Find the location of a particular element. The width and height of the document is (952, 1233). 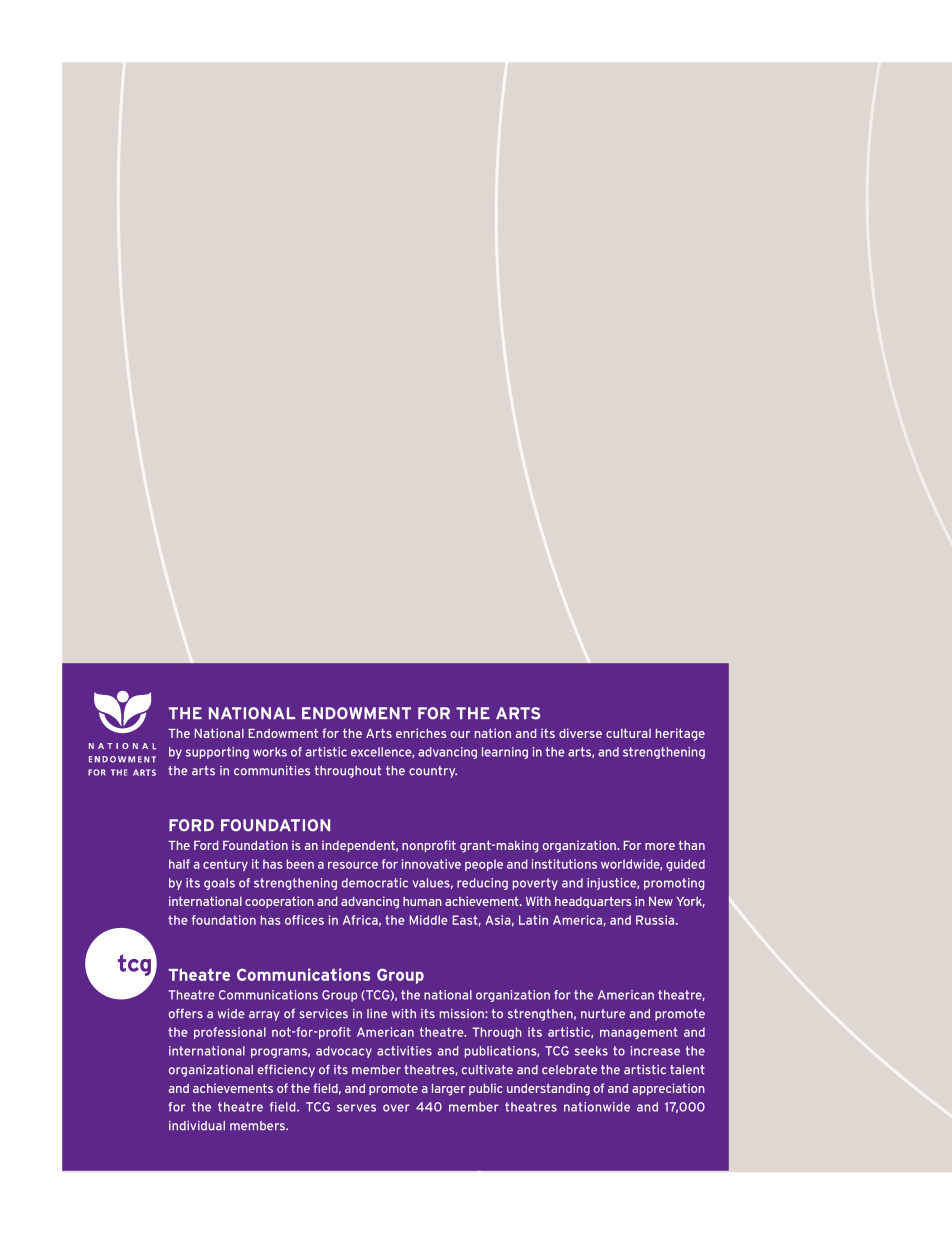

enriches is located at coordinates (421, 733).
